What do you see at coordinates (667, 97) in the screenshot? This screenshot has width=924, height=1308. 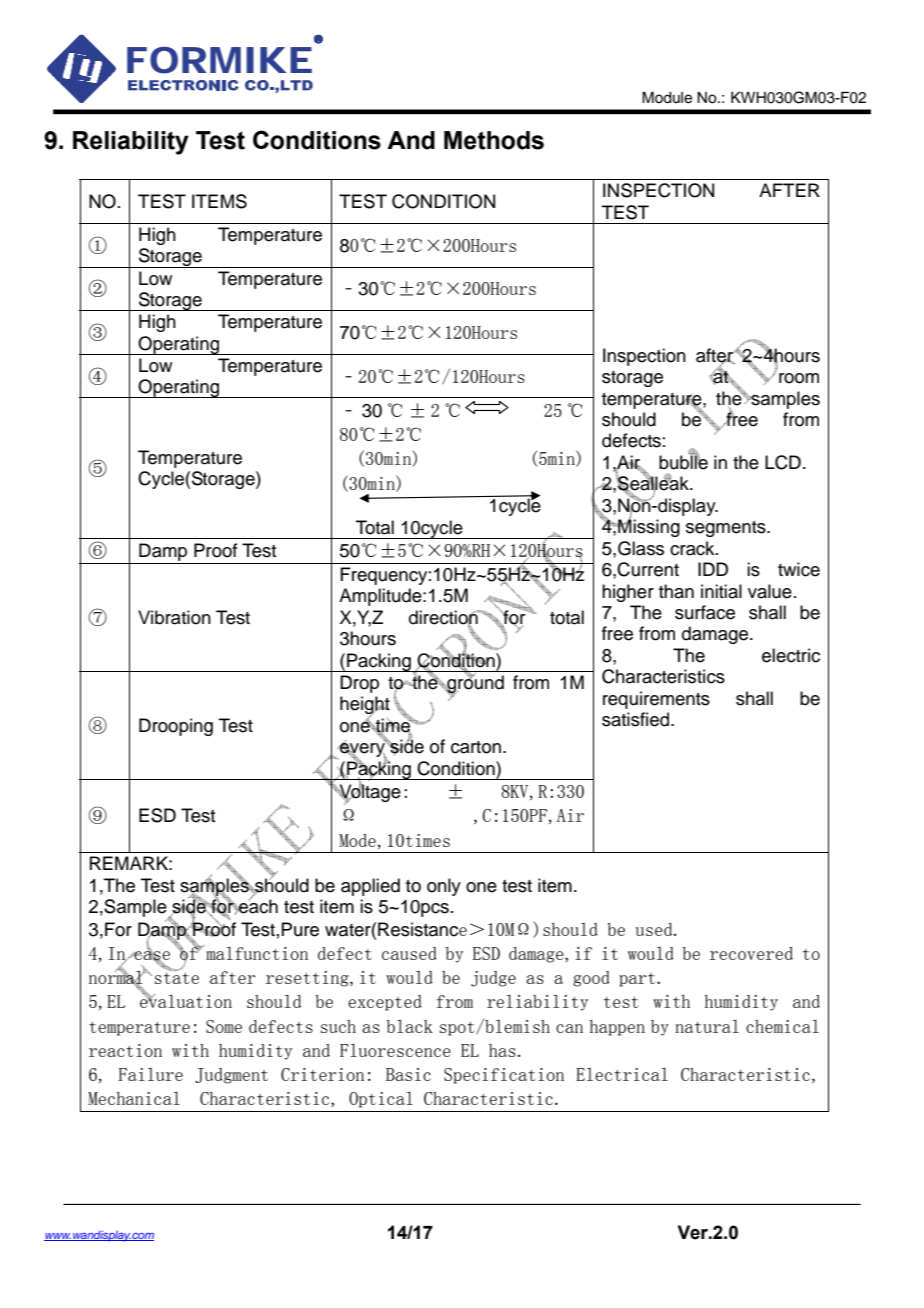 I see `Module` at bounding box center [667, 97].
